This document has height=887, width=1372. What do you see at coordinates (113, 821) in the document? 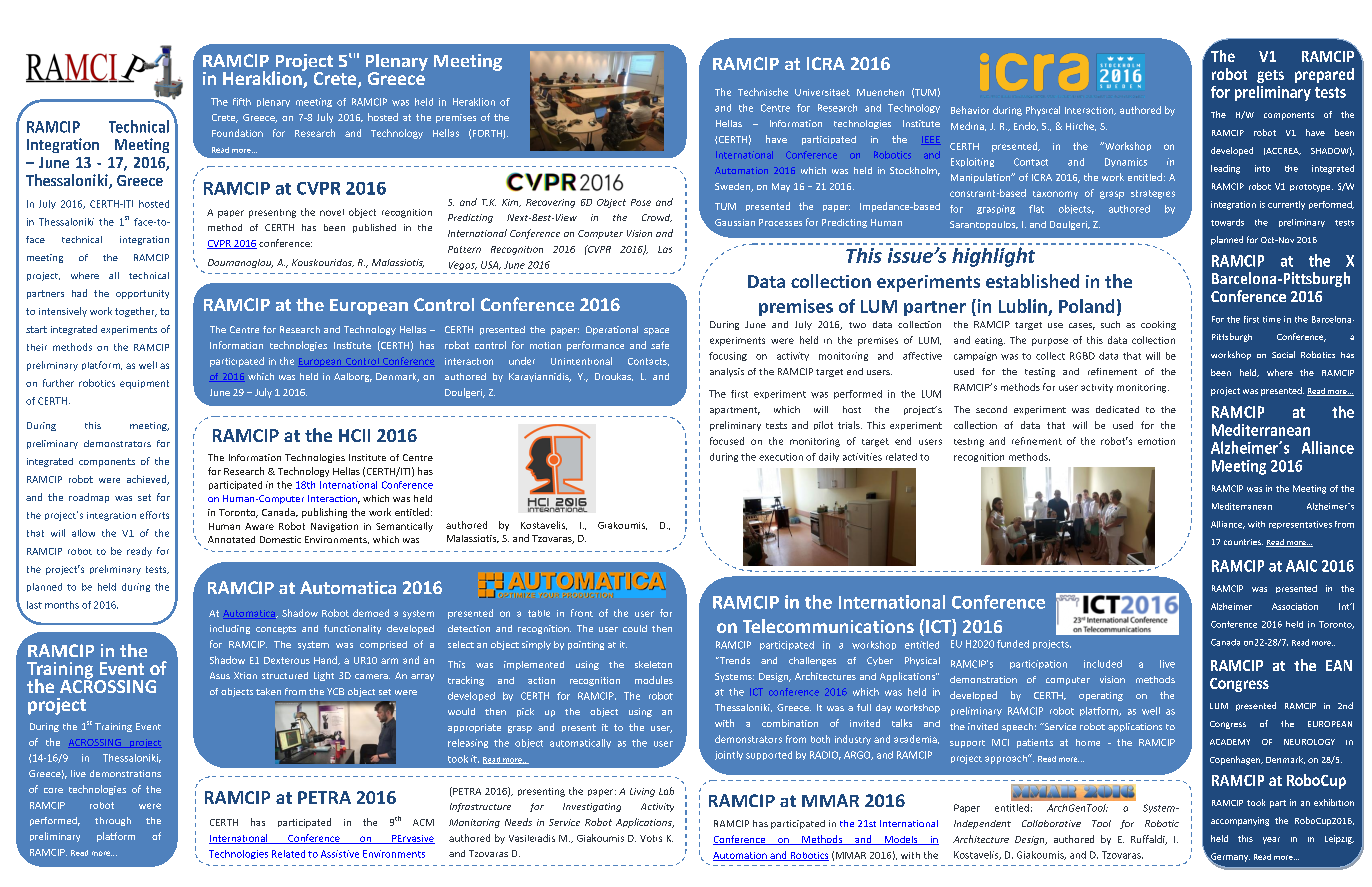
I see `through` at bounding box center [113, 821].
